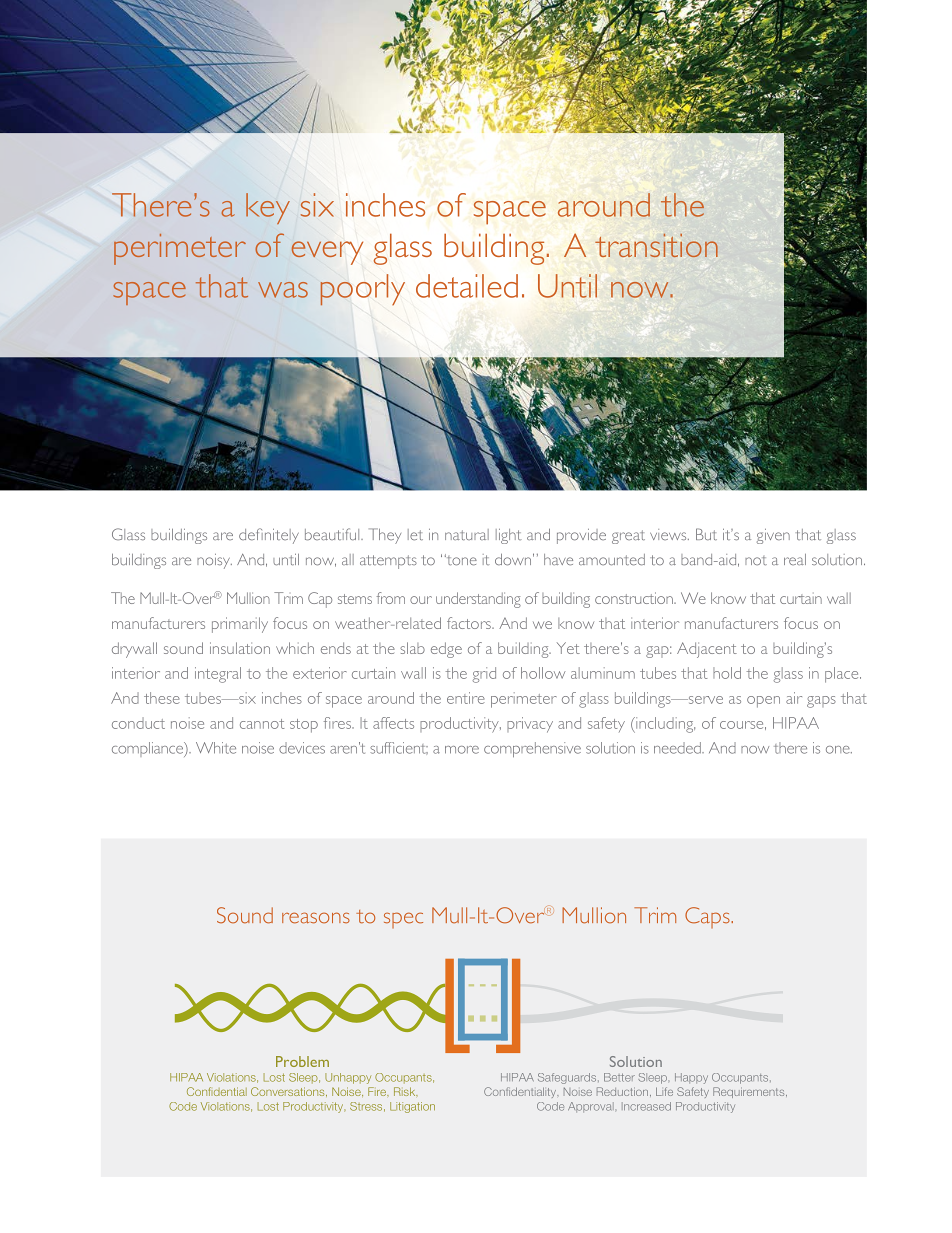 The height and width of the document is (1233, 952). What do you see at coordinates (467, 286) in the document?
I see `detailed` at bounding box center [467, 286].
